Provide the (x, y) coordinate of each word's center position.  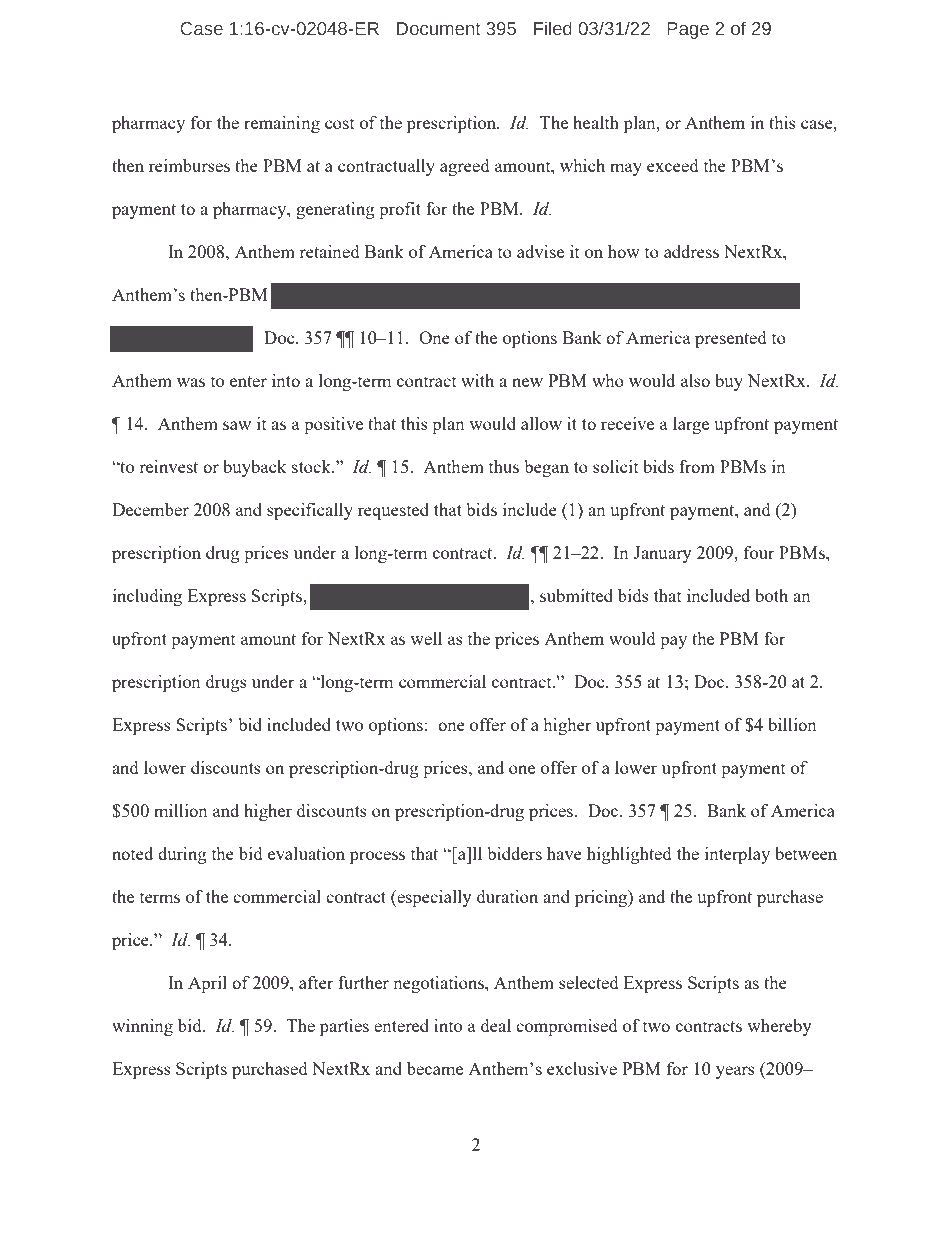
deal (496, 1025)
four (759, 552)
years (735, 1072)
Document (439, 29)
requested (393, 511)
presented (730, 339)
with (477, 380)
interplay (737, 855)
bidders (514, 853)
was (191, 382)
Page (688, 30)
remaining (282, 124)
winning (142, 1027)
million (181, 810)
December (150, 509)
